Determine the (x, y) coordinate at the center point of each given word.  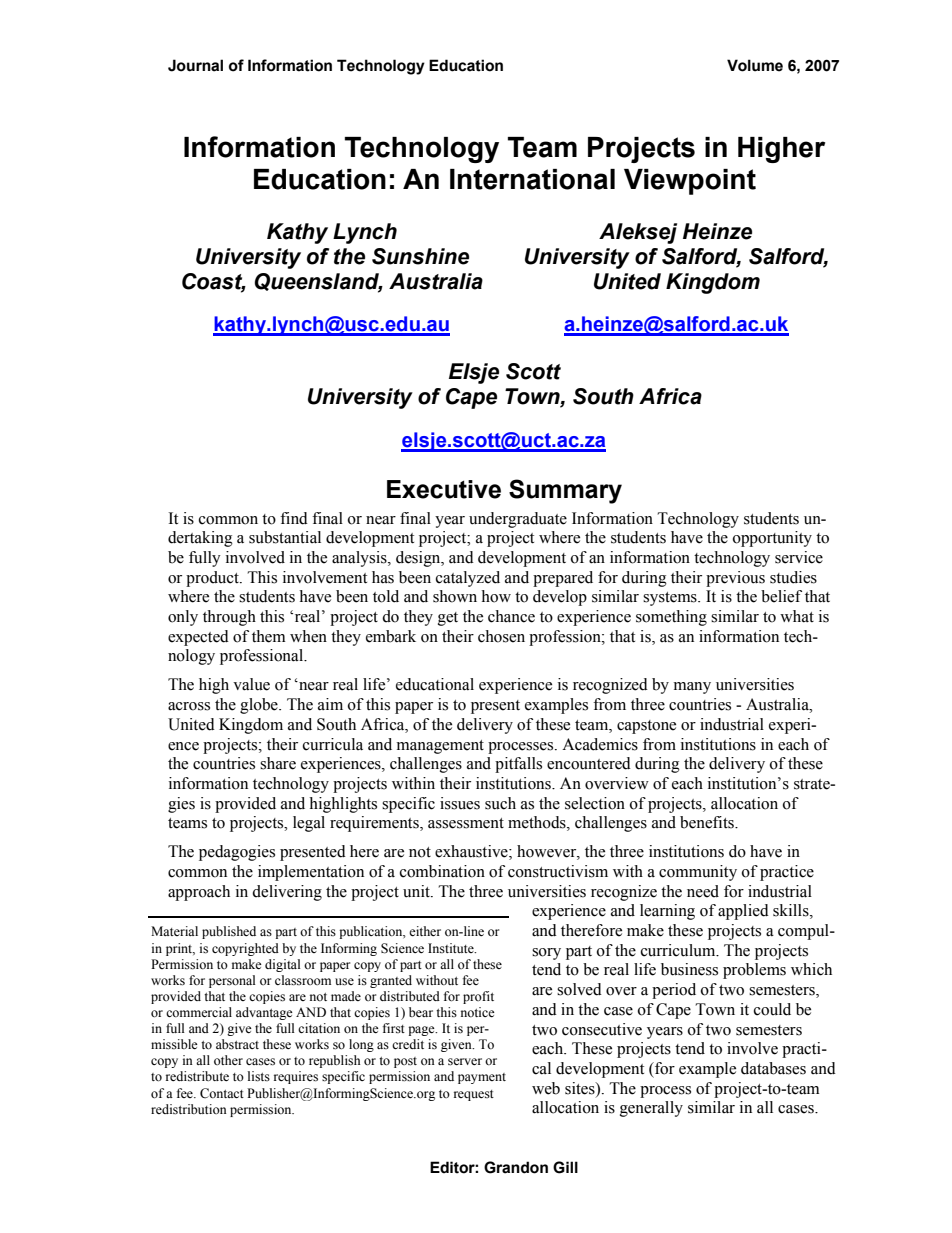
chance (511, 616)
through (229, 618)
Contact (222, 1093)
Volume (755, 65)
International (532, 179)
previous (735, 579)
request (474, 1095)
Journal (195, 65)
